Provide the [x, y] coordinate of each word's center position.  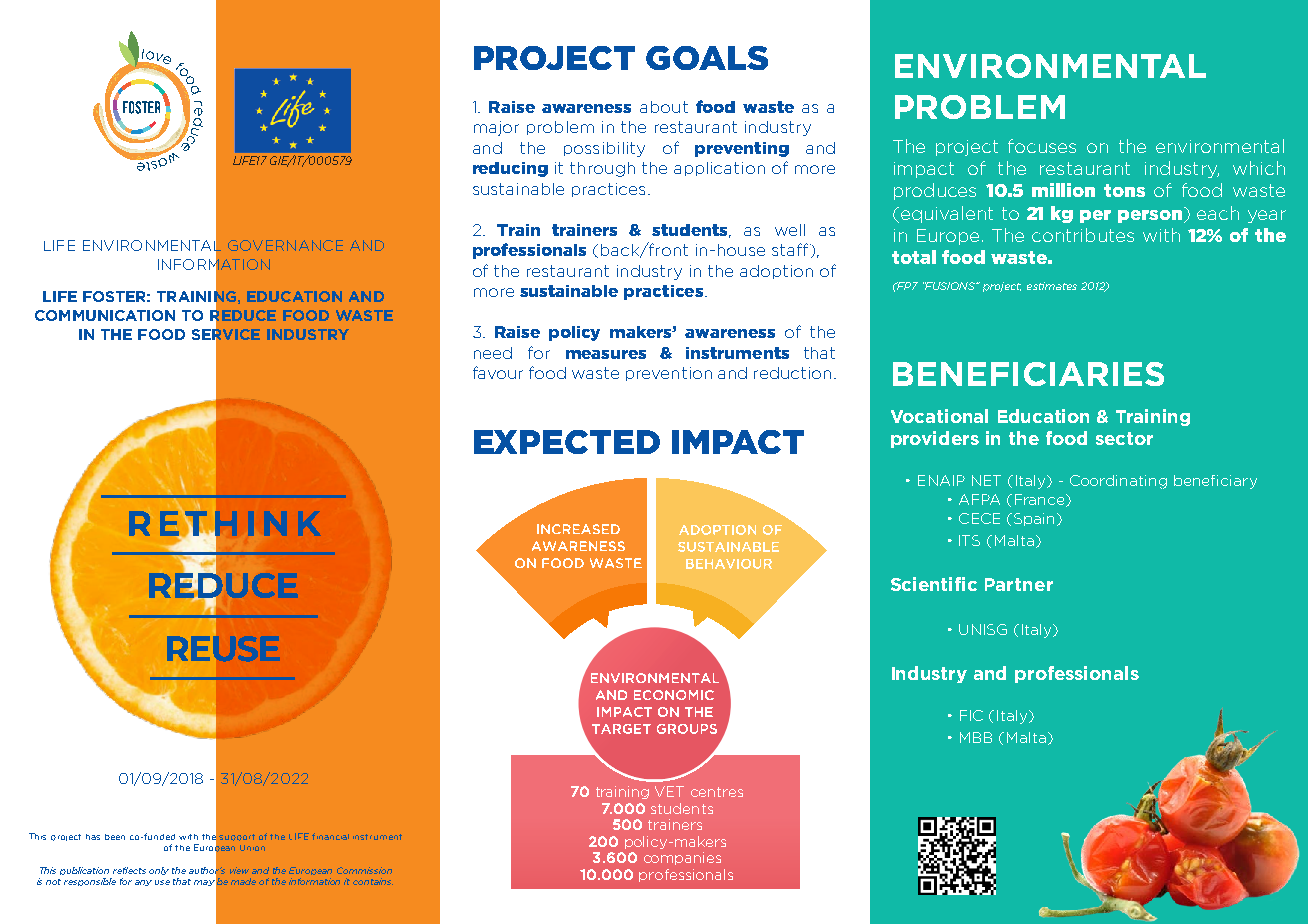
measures [606, 354]
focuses [1042, 146]
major [496, 128]
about [664, 107]
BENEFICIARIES [1028, 374]
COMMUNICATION [105, 315]
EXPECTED [567, 442]
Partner [1019, 584]
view [239, 870]
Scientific [934, 584]
